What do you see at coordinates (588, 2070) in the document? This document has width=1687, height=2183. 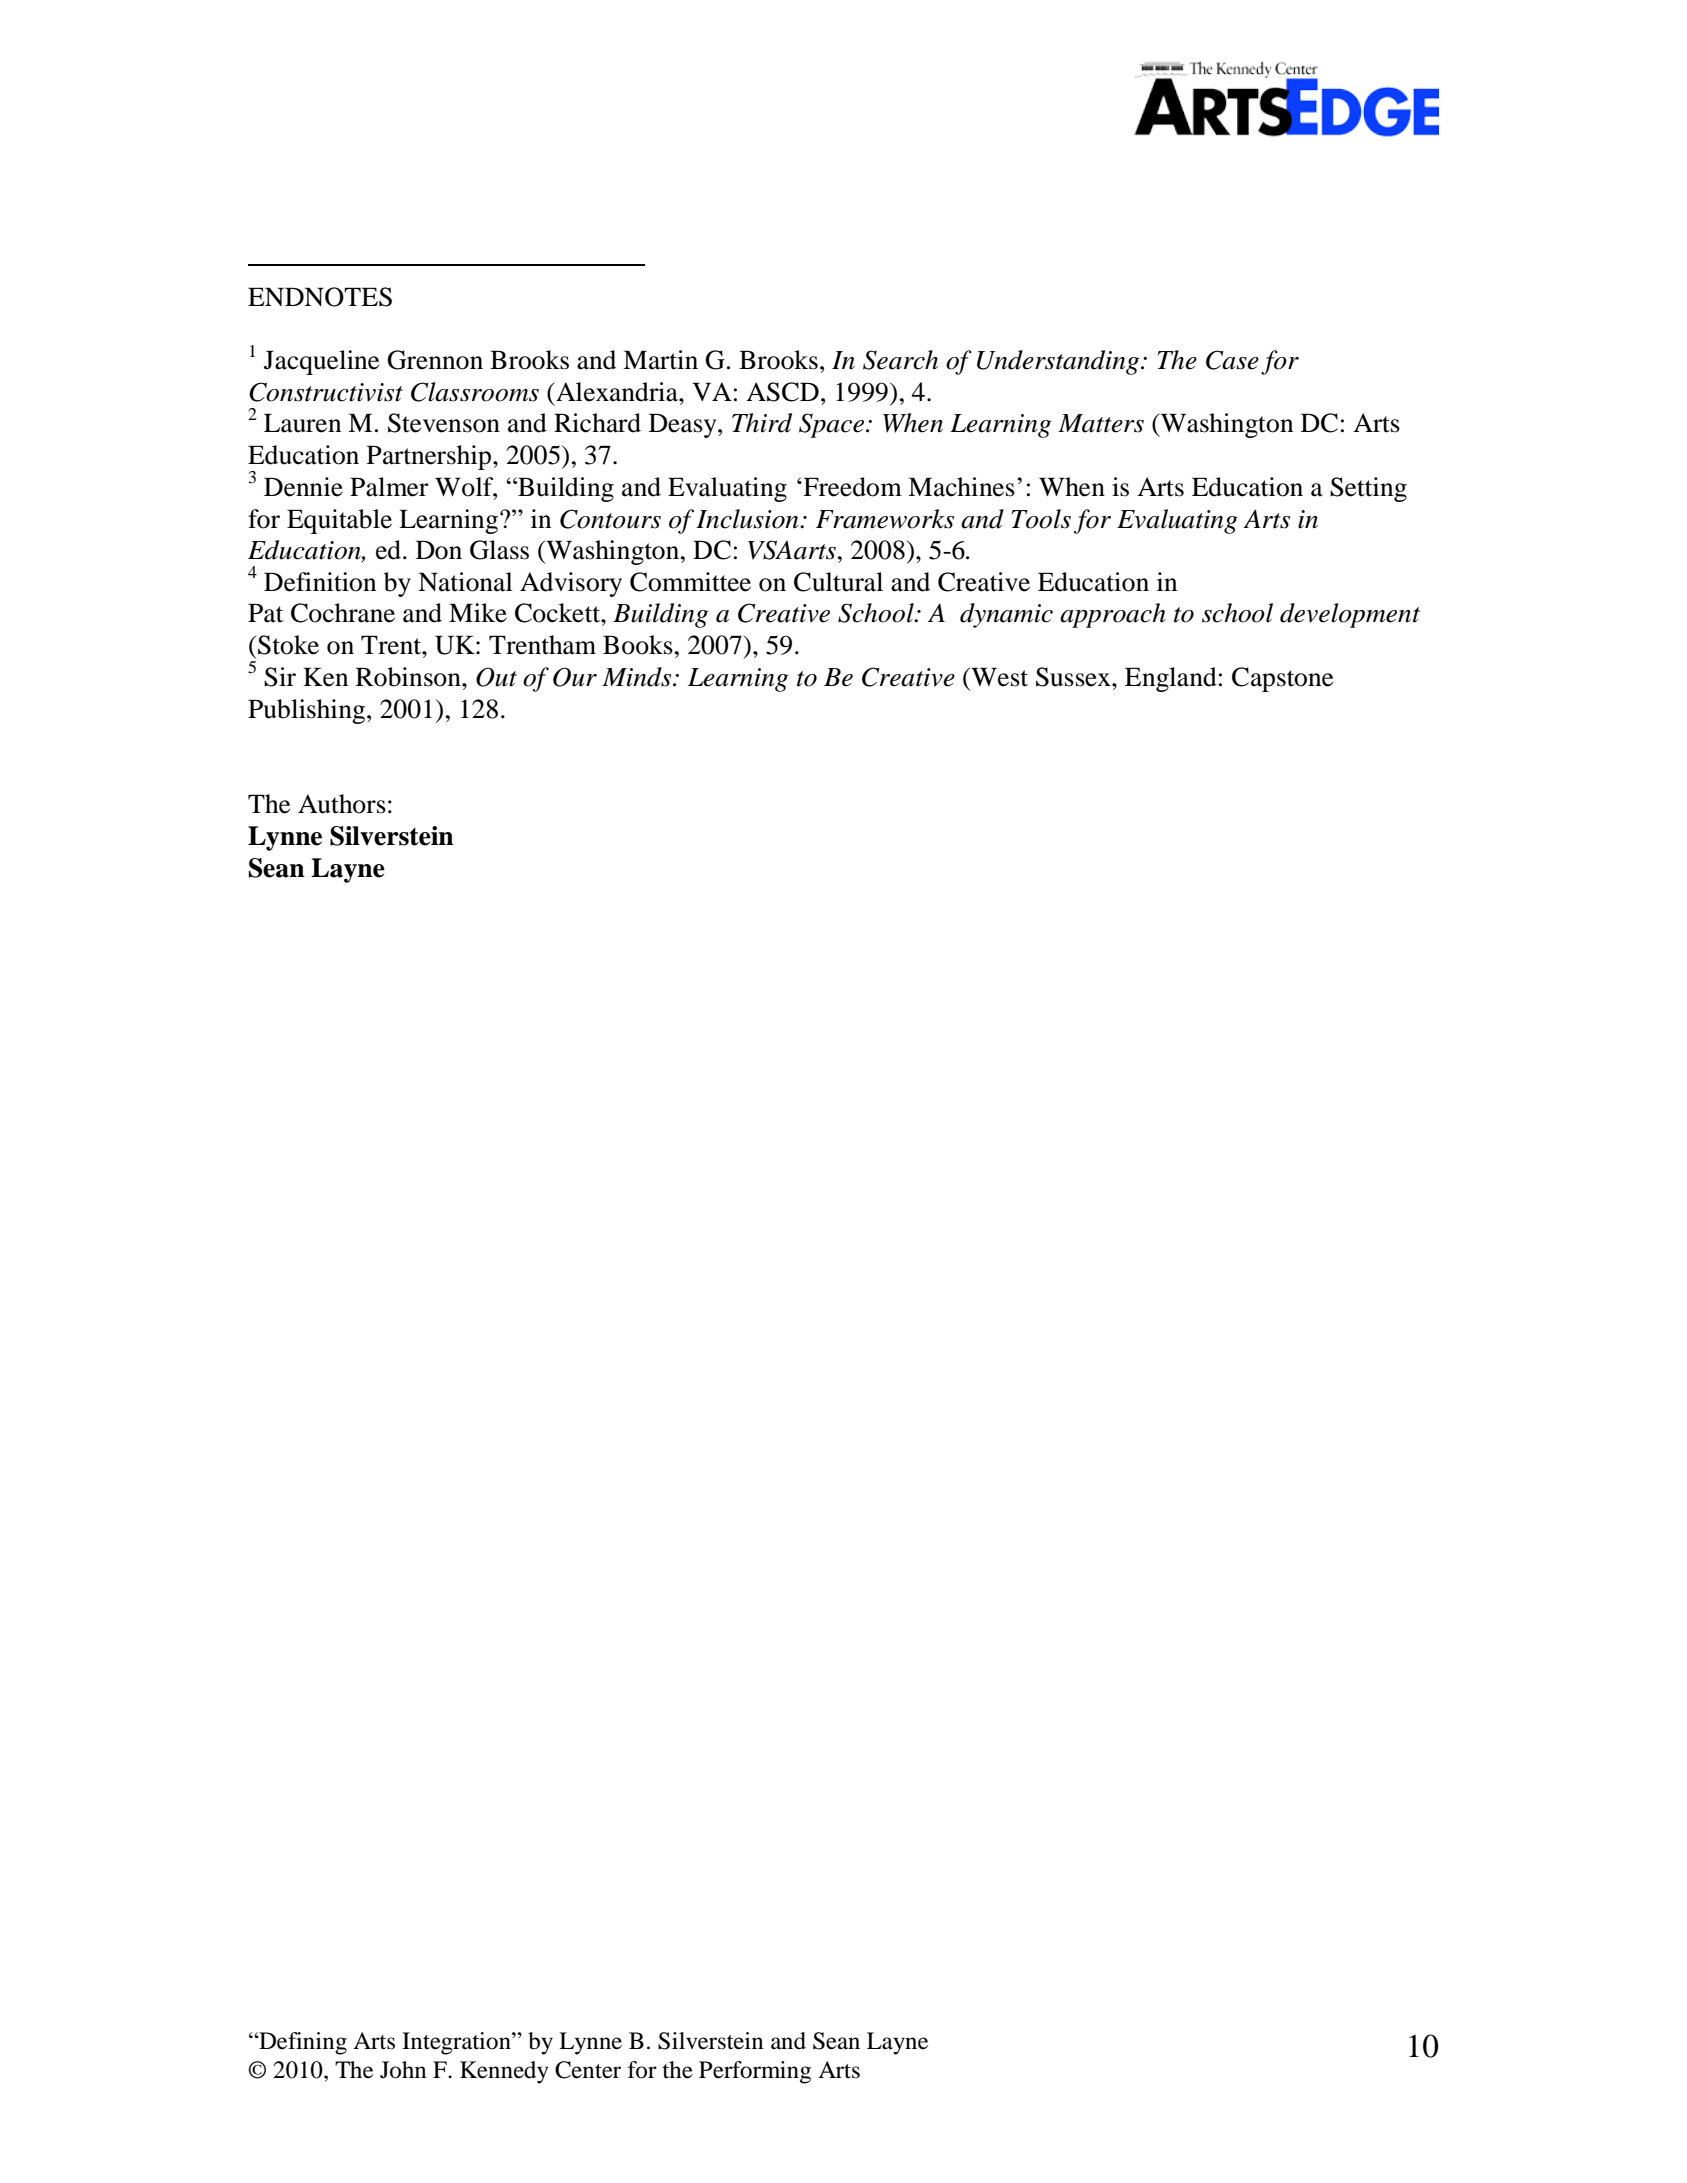 I see `Center` at bounding box center [588, 2070].
